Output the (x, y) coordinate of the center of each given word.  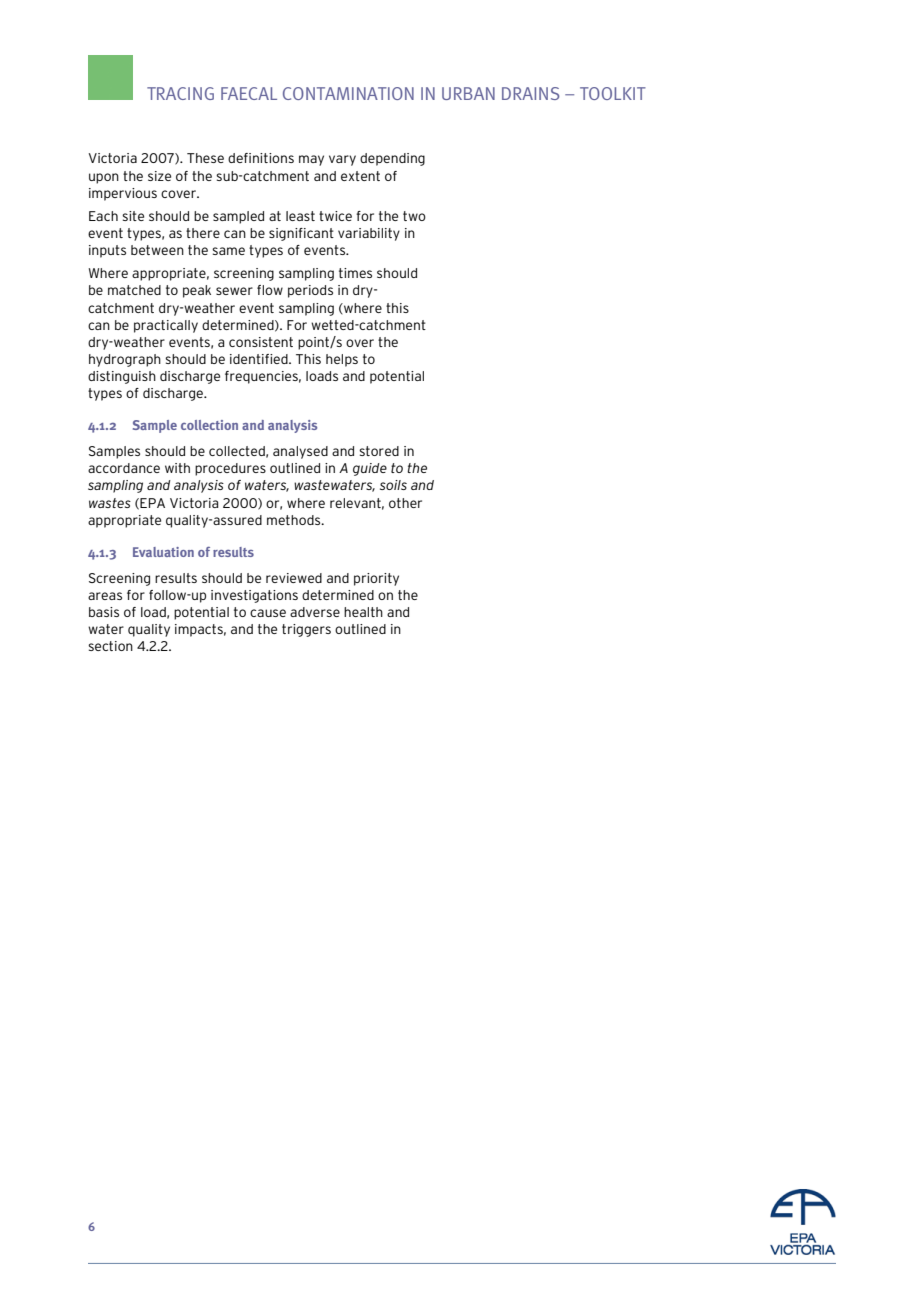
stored (379, 451)
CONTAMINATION (348, 93)
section (110, 646)
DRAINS (531, 93)
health (363, 612)
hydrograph (125, 360)
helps (342, 360)
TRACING (180, 93)
